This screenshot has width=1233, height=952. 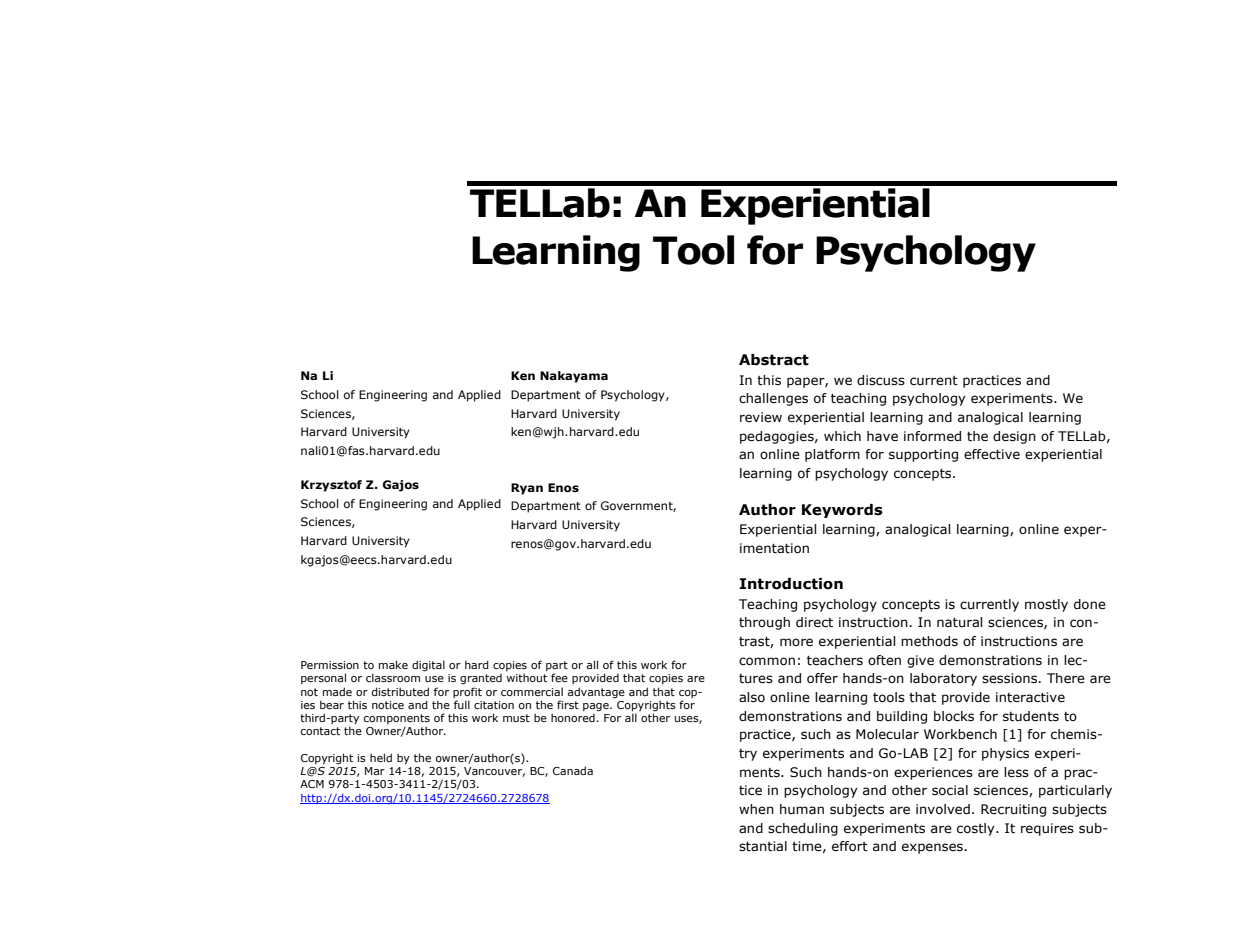 I want to click on Abstract, so click(x=774, y=360).
